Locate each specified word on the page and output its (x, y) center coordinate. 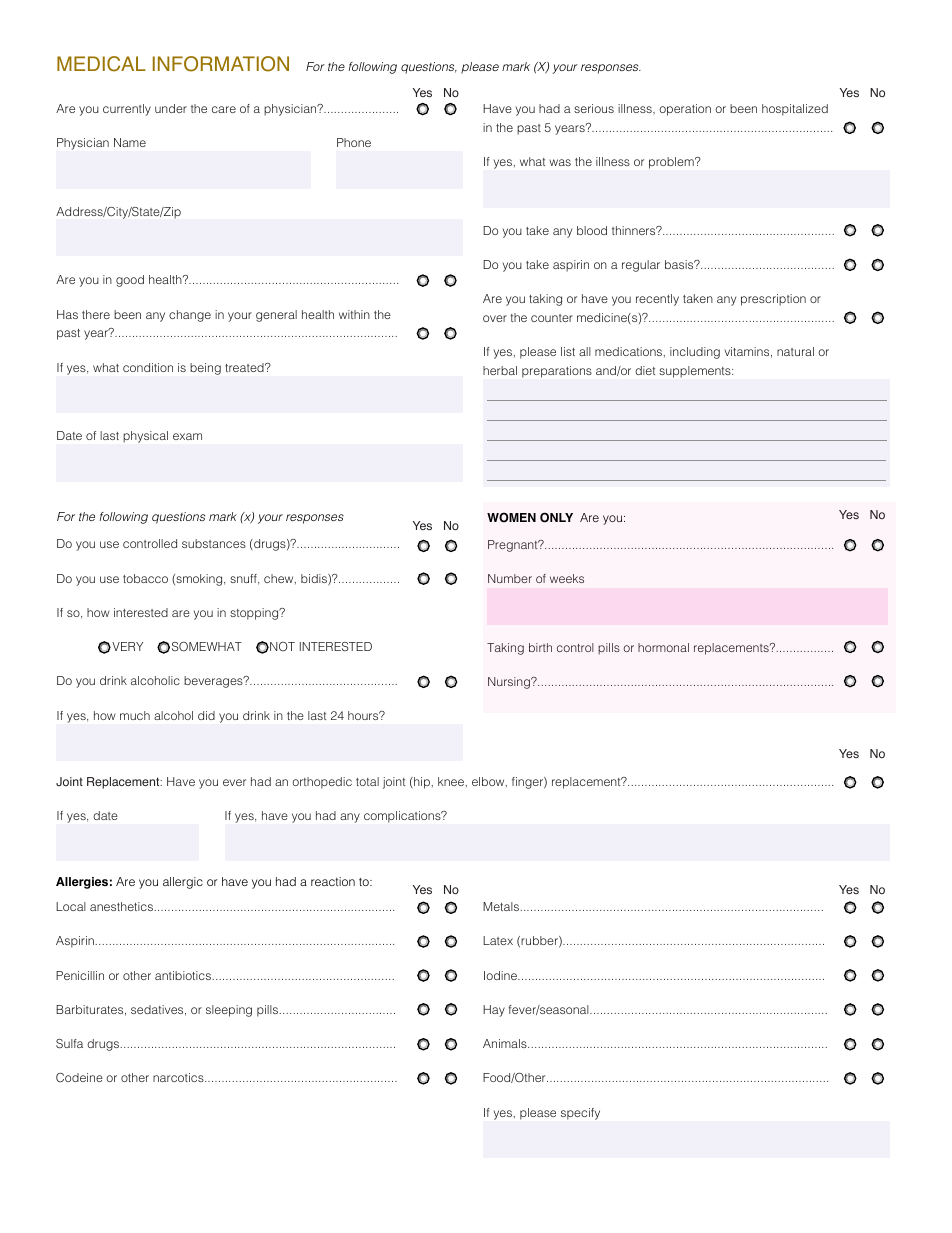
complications (403, 817)
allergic (183, 883)
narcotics (179, 1077)
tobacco (145, 578)
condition (148, 367)
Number (510, 578)
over (495, 318)
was (560, 162)
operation (685, 110)
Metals (502, 906)
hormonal (663, 647)
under (171, 108)
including (695, 353)
